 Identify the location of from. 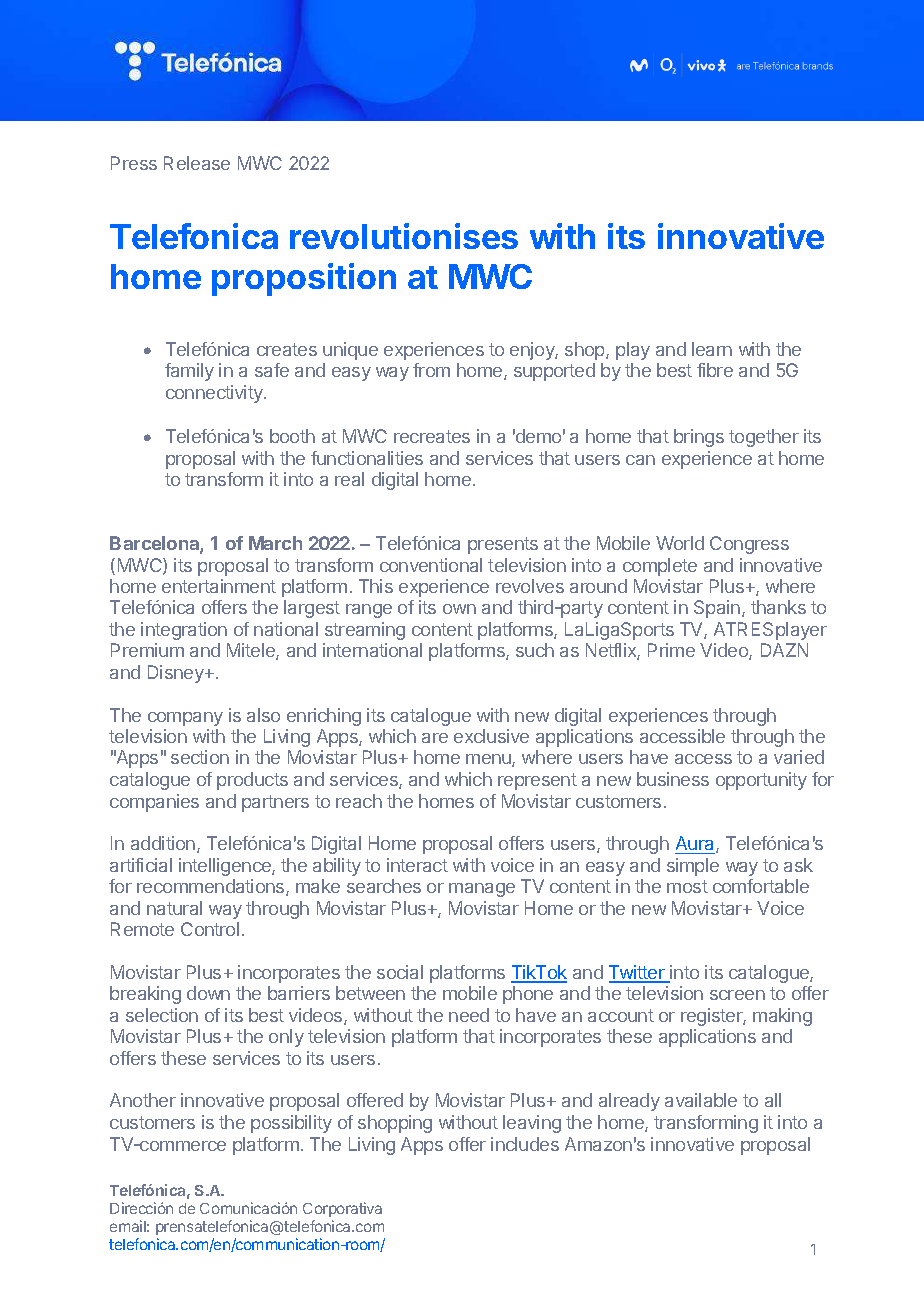
(431, 370).
